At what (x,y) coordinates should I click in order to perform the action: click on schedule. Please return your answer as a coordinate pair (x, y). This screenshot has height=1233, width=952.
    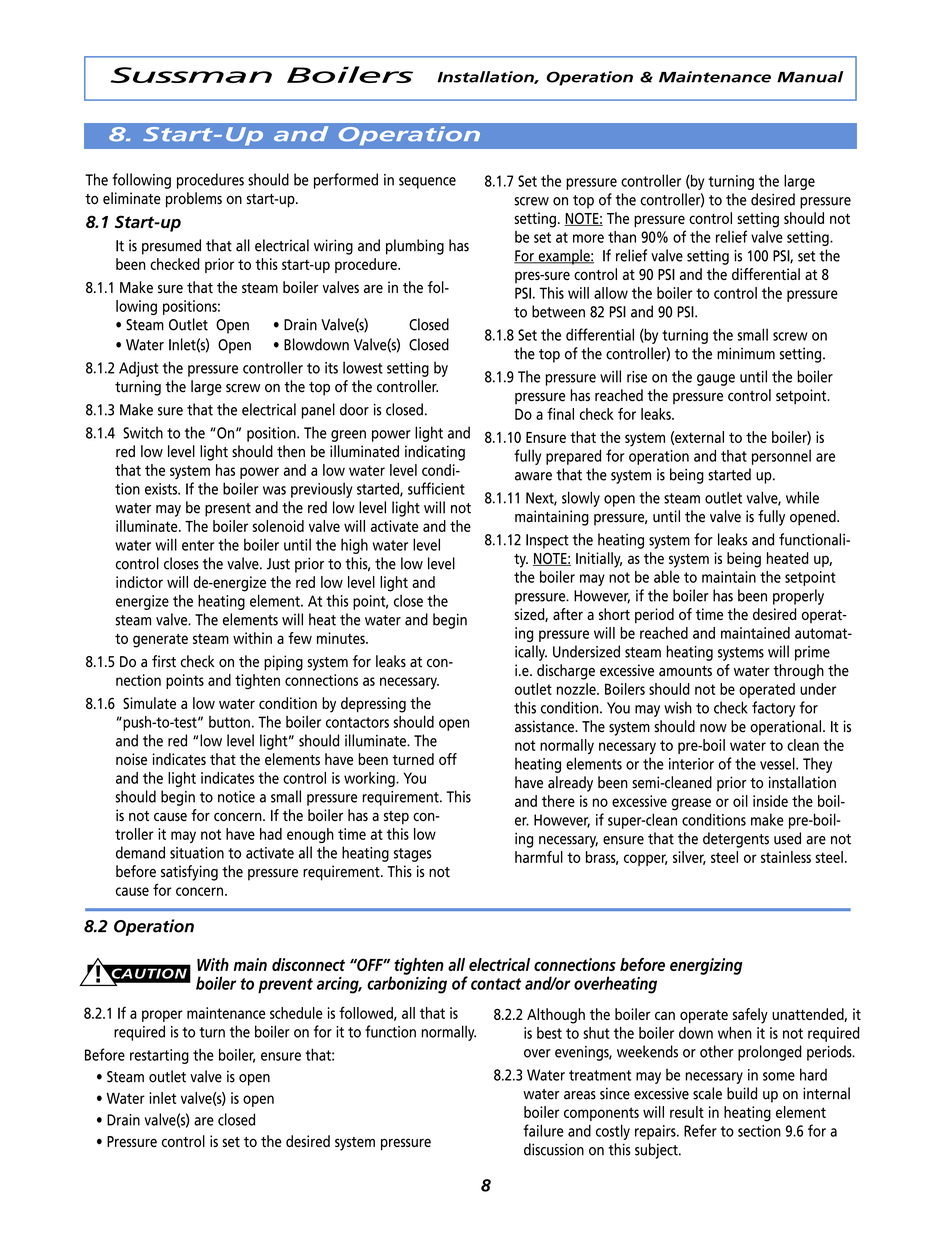
    Looking at the image, I should click on (296, 1013).
